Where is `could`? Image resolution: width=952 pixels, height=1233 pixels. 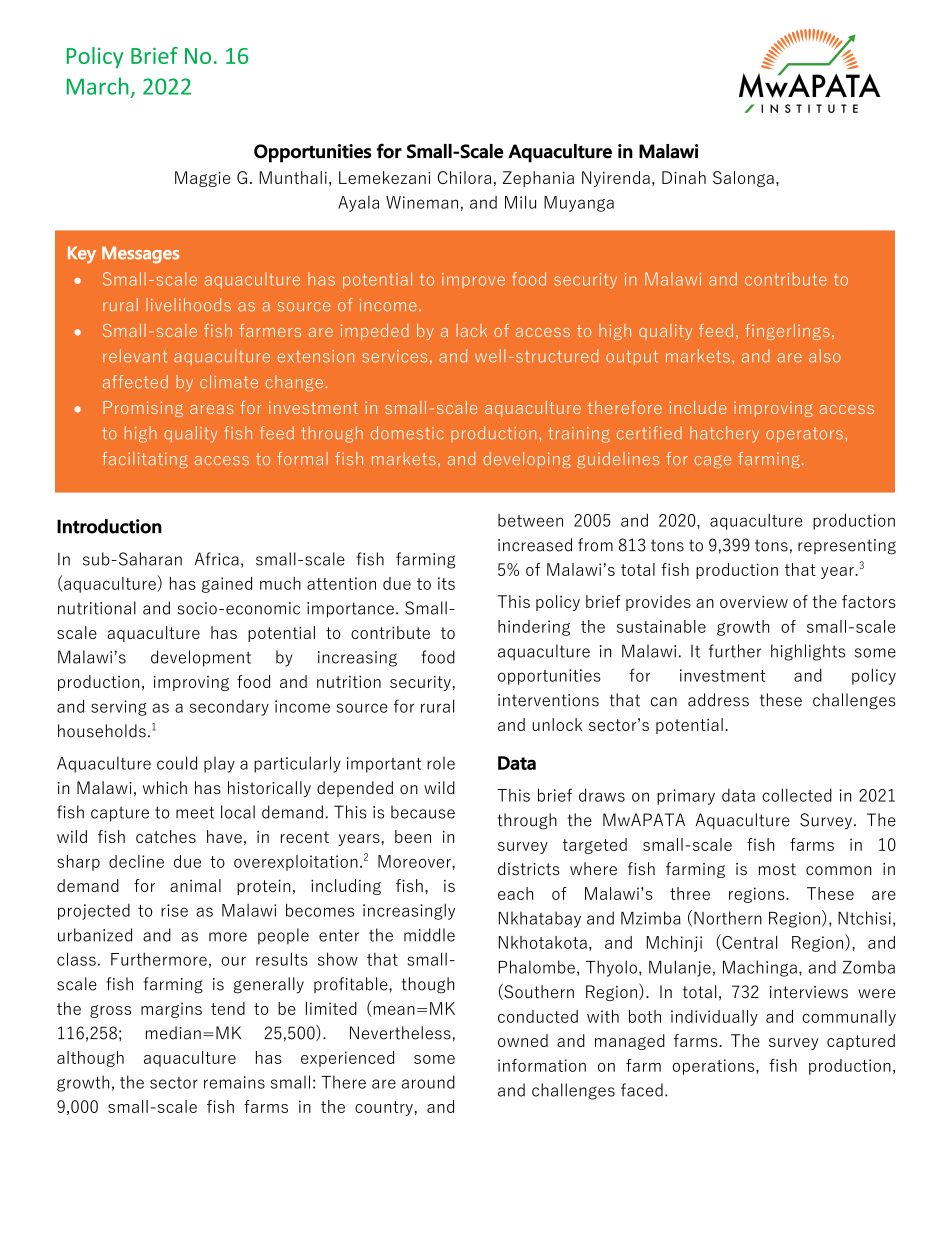 could is located at coordinates (177, 763).
